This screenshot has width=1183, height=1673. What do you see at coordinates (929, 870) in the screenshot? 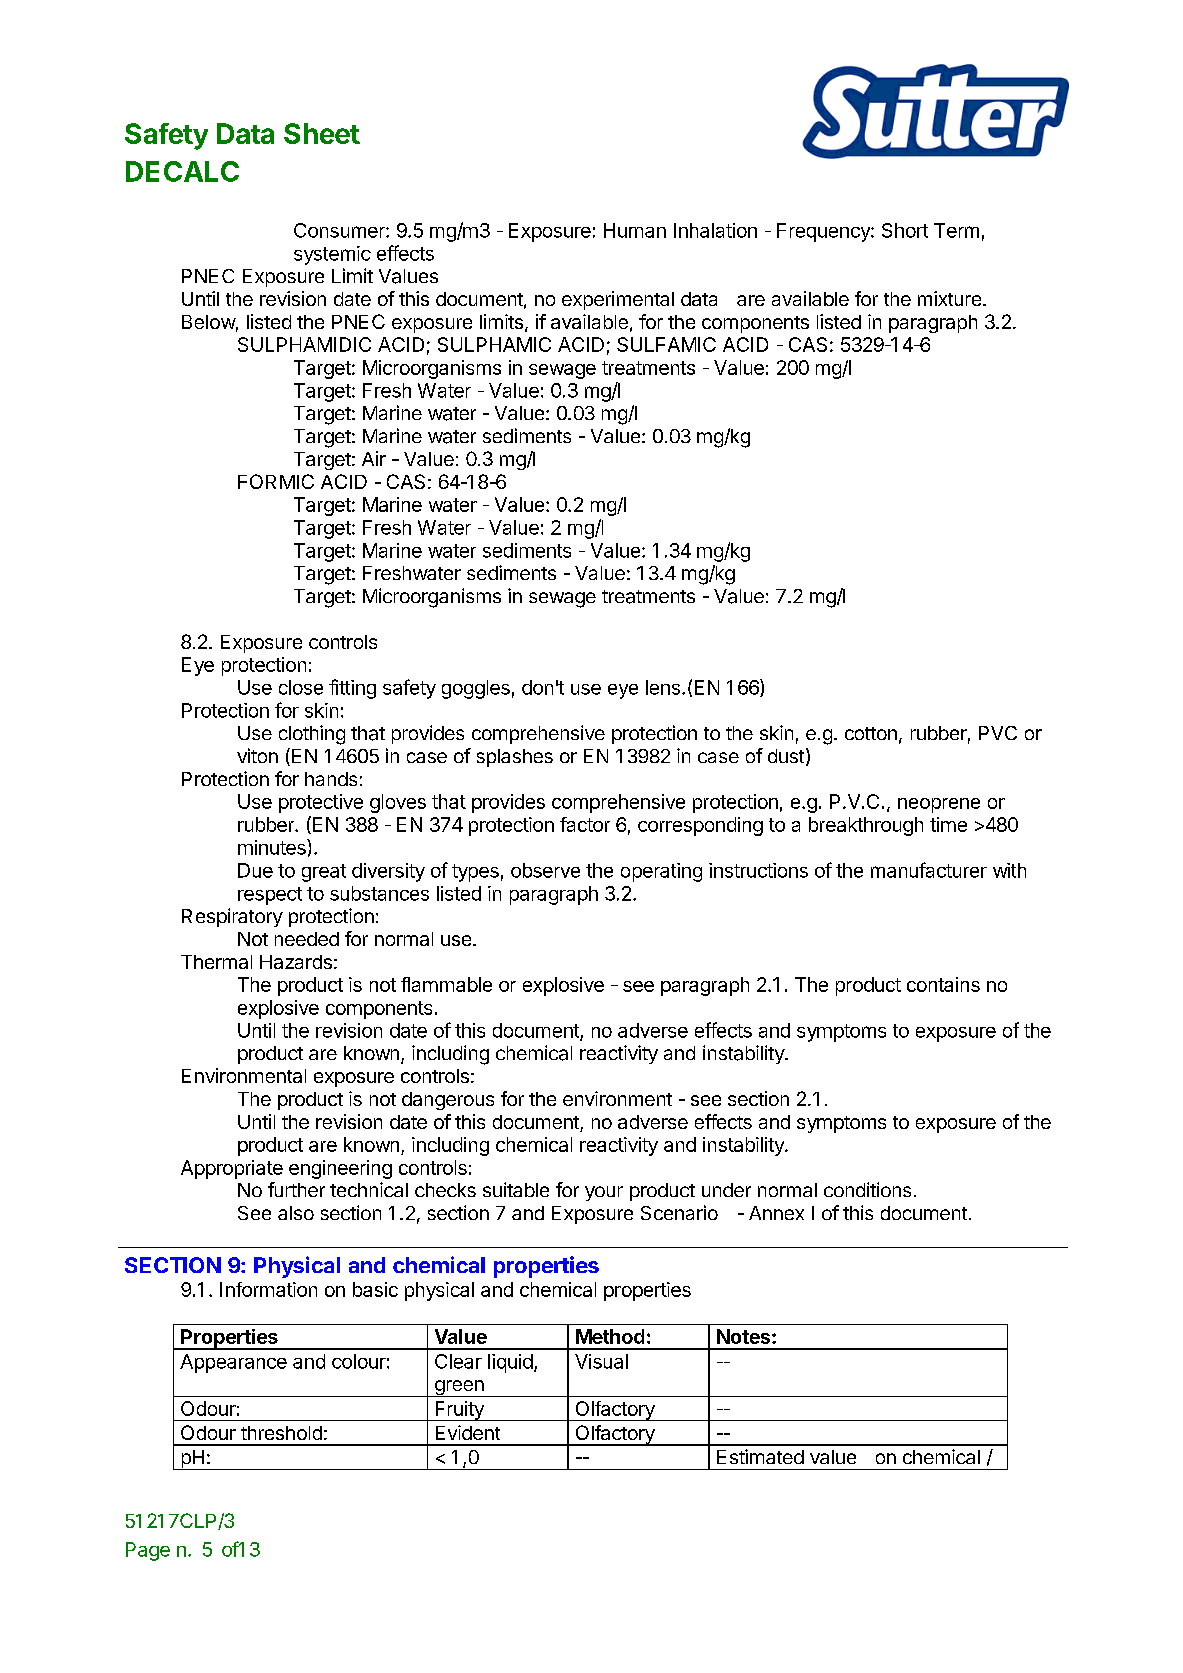
I see `manufacturer` at bounding box center [929, 870].
